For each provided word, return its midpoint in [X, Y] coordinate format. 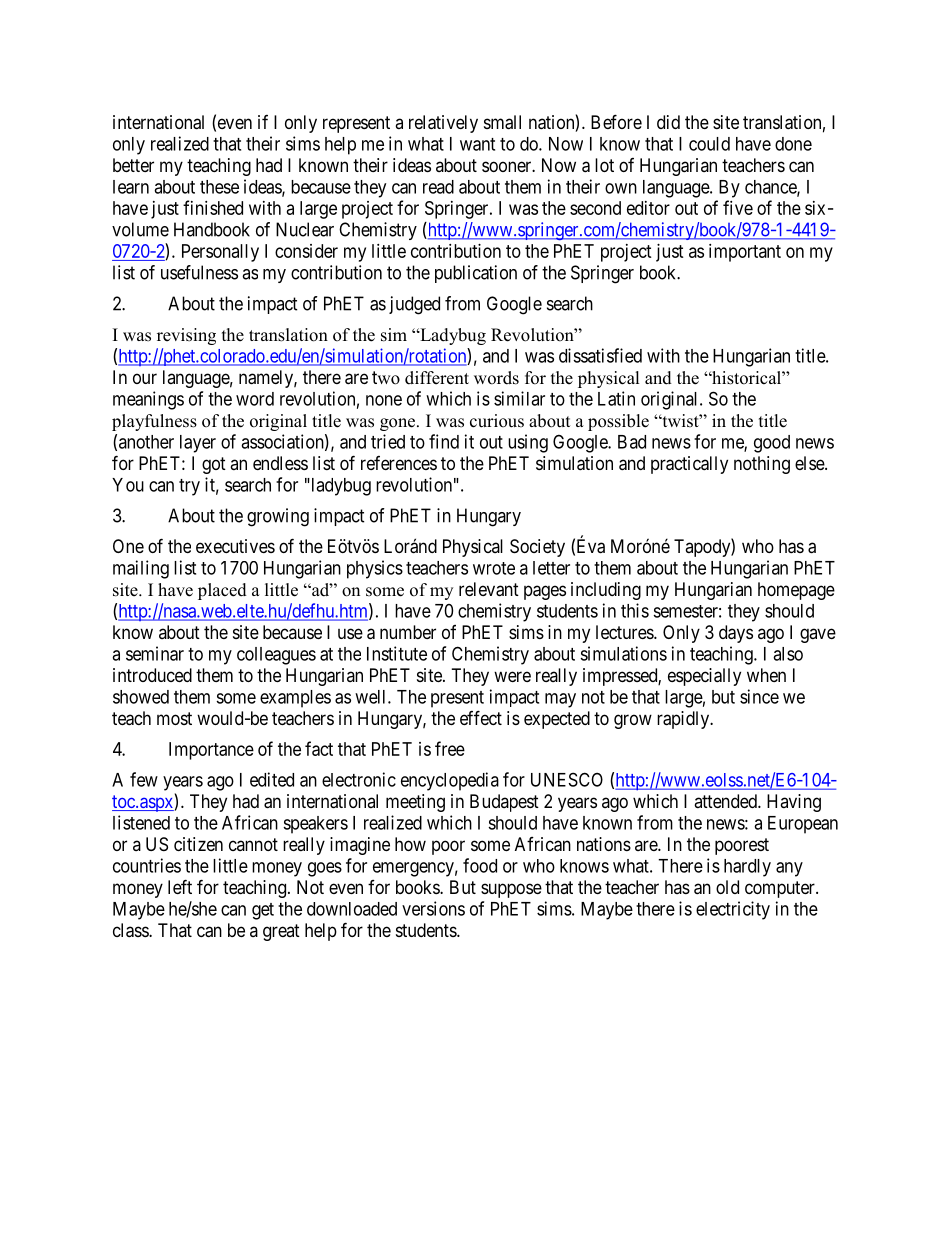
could [709, 144]
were [512, 676]
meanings [148, 400]
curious [497, 421]
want [477, 144]
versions [433, 908]
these [219, 187]
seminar [155, 653]
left [180, 886]
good [772, 444]
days [736, 634]
